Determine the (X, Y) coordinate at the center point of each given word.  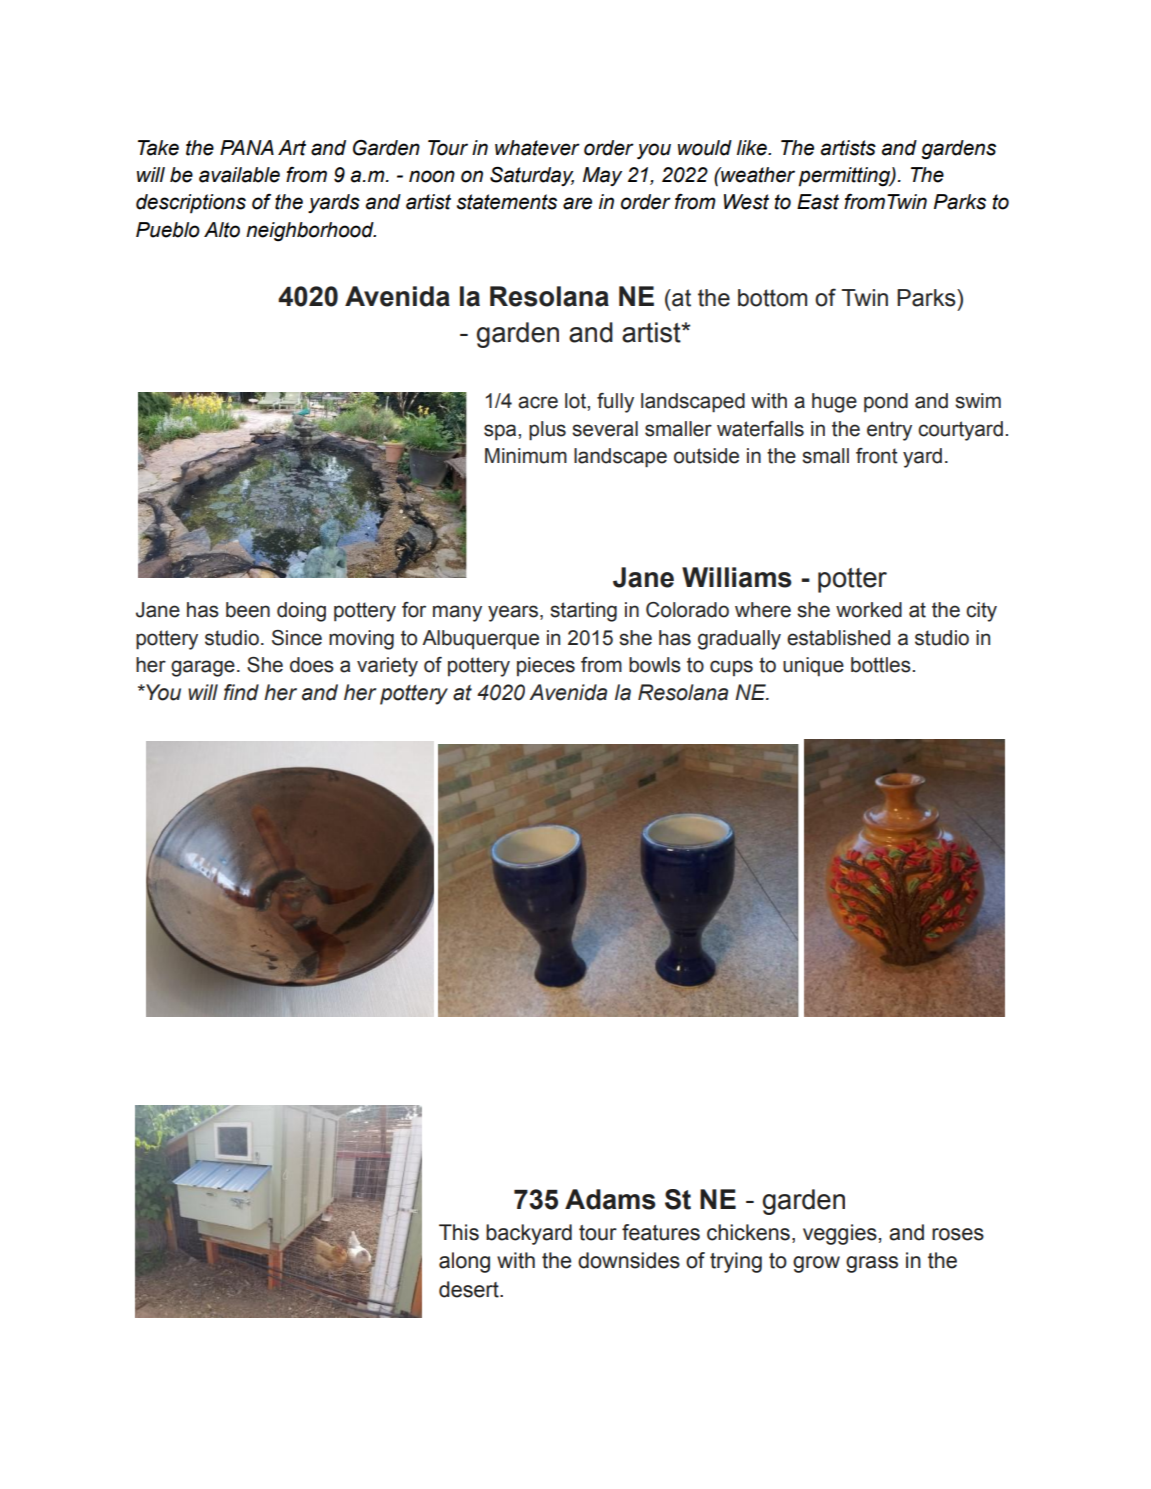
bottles (882, 665)
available (239, 175)
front (877, 456)
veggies (840, 1234)
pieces (546, 666)
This (459, 1232)
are (577, 203)
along (464, 1262)
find (241, 692)
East (818, 202)
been (248, 610)
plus (547, 431)
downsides (629, 1260)
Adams (610, 1199)
